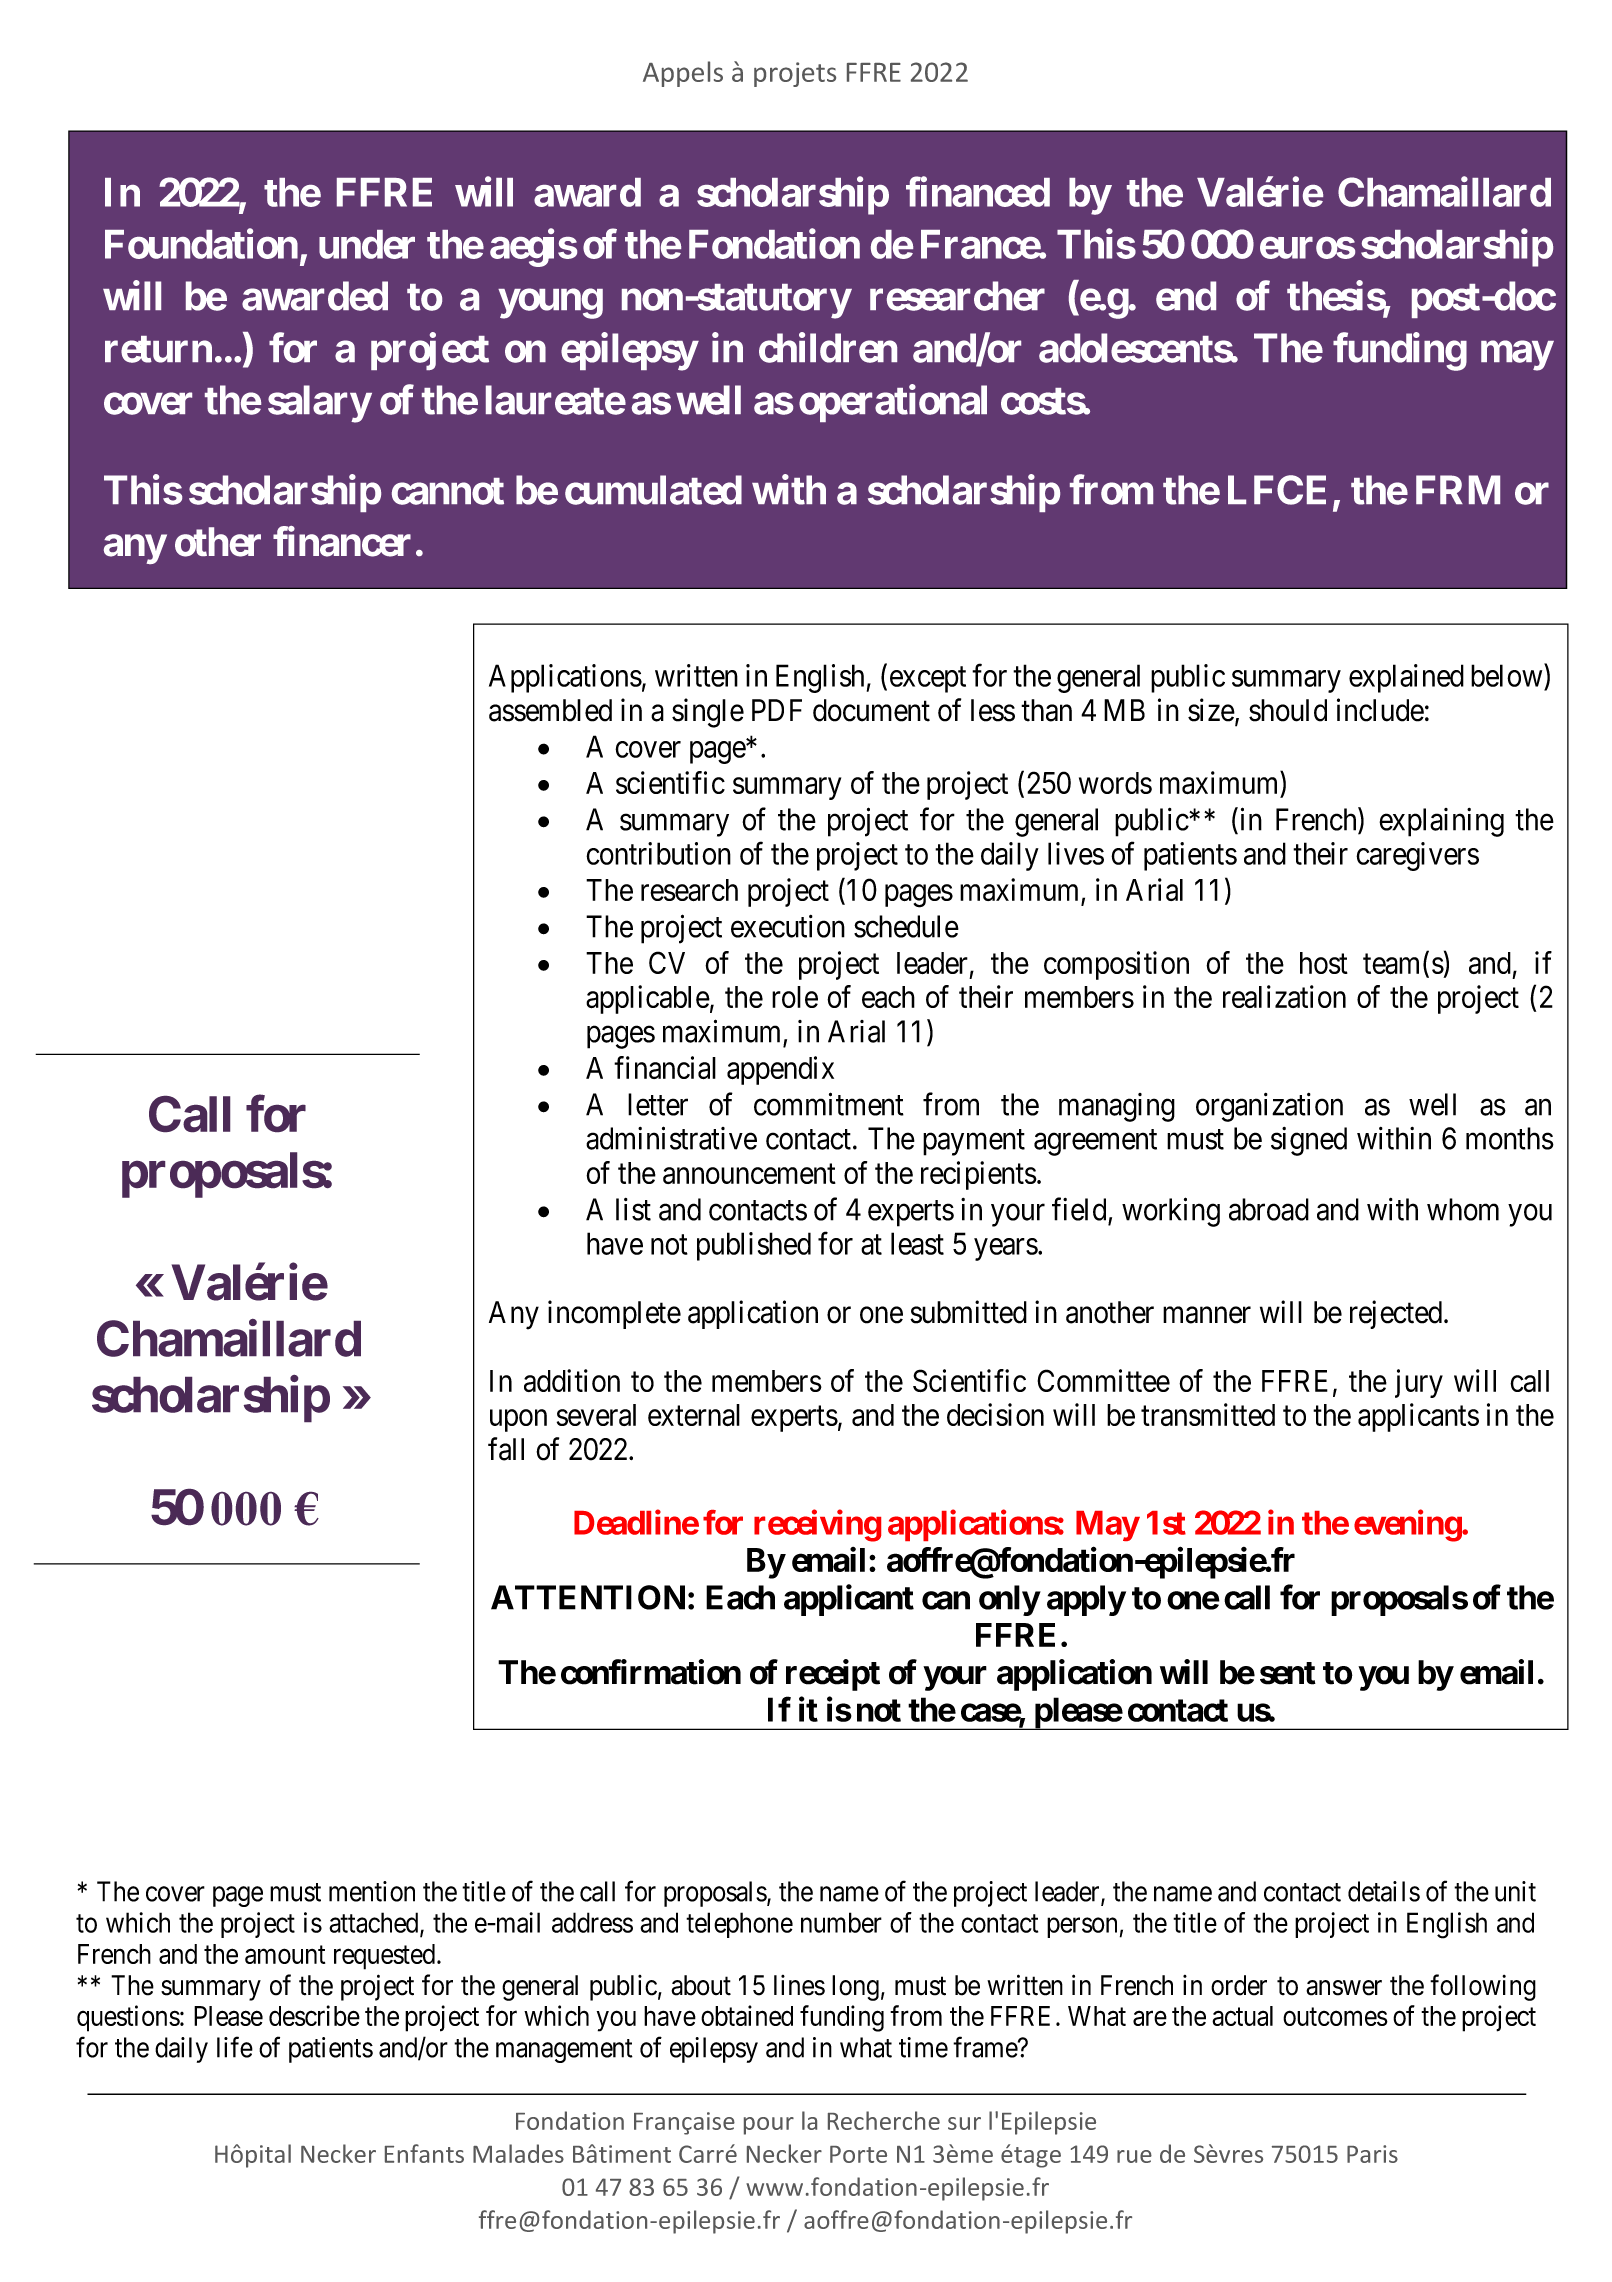 The width and height of the screenshot is (1612, 2282). I want to click on assembled, so click(550, 710).
